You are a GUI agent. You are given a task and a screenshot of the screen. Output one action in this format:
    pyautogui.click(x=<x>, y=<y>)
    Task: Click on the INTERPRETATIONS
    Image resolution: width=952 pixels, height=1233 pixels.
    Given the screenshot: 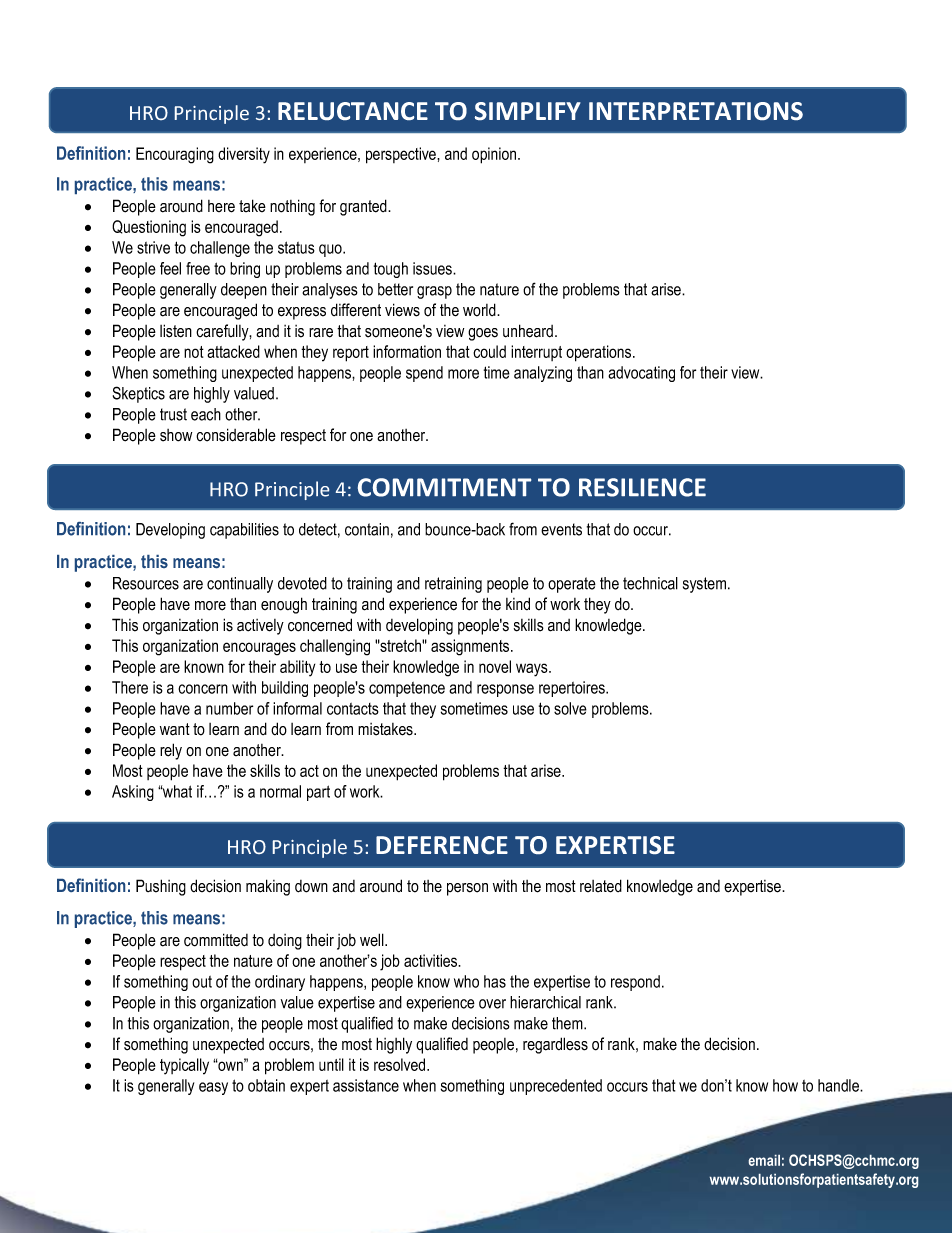 What is the action you would take?
    pyautogui.click(x=696, y=111)
